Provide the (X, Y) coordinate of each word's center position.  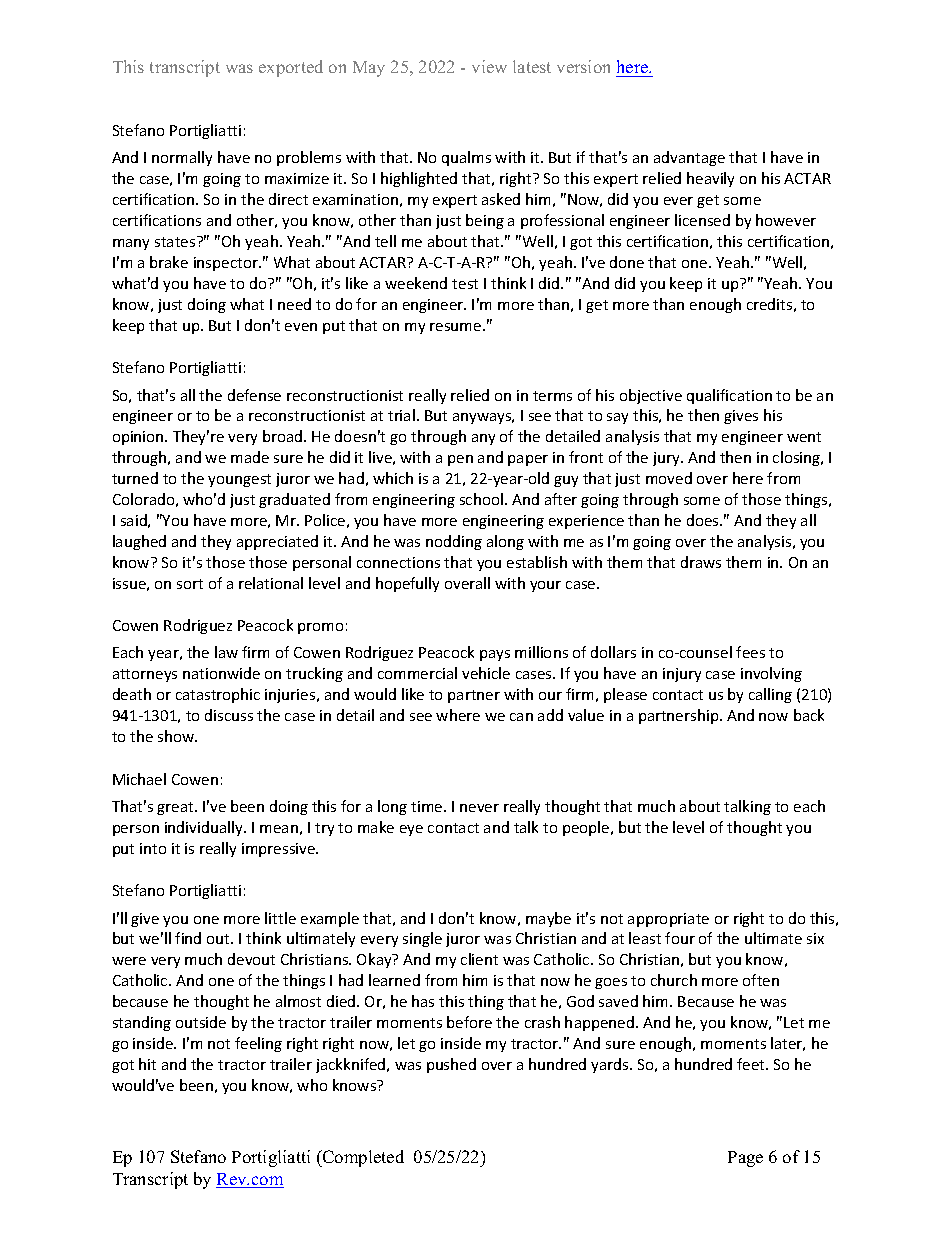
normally (182, 158)
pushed (451, 1065)
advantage (689, 158)
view (489, 66)
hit (147, 1064)
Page (745, 1159)
